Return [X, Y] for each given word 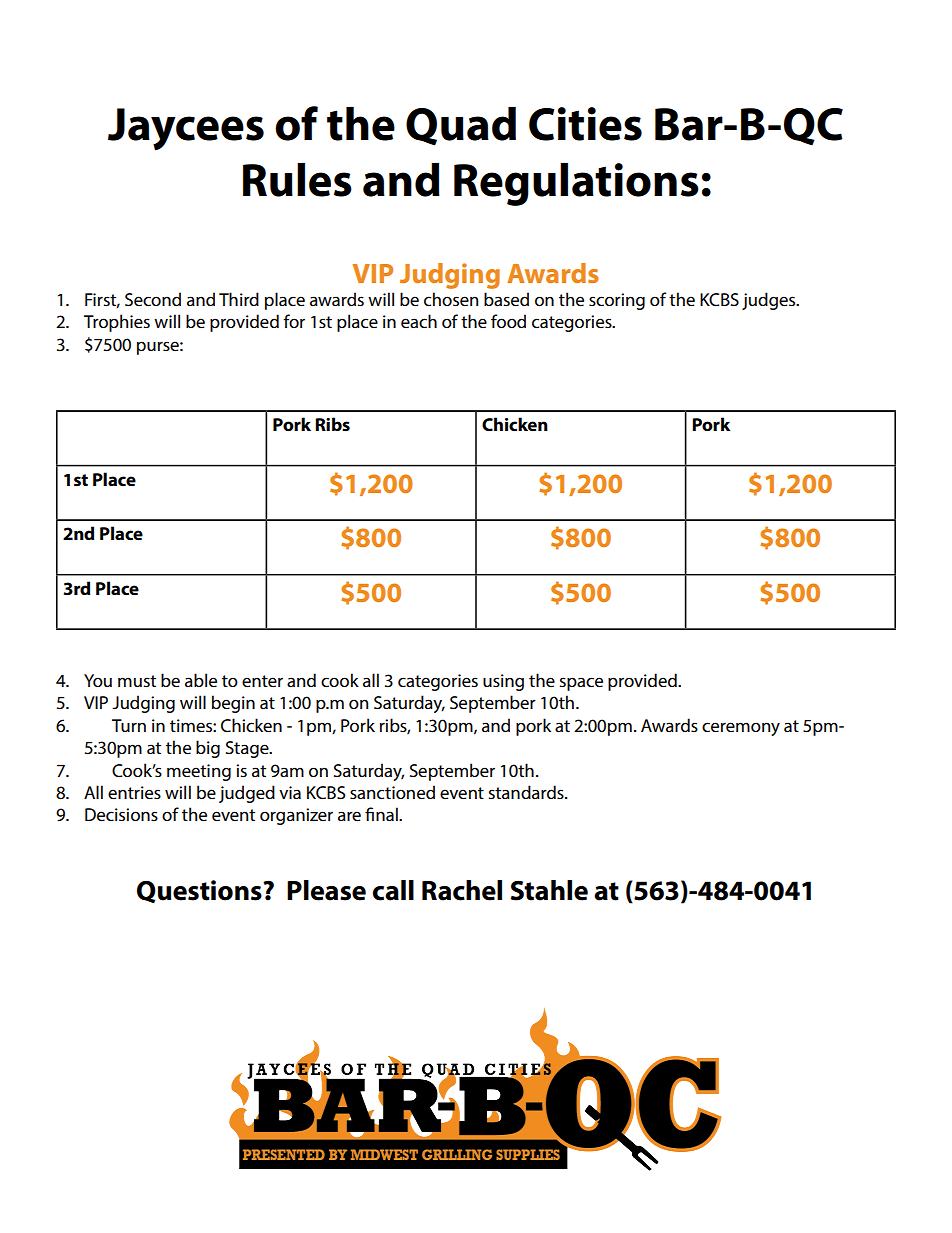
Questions [200, 891]
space [581, 684]
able [201, 680]
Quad [461, 126]
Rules [297, 180]
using [503, 682]
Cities [585, 124]
